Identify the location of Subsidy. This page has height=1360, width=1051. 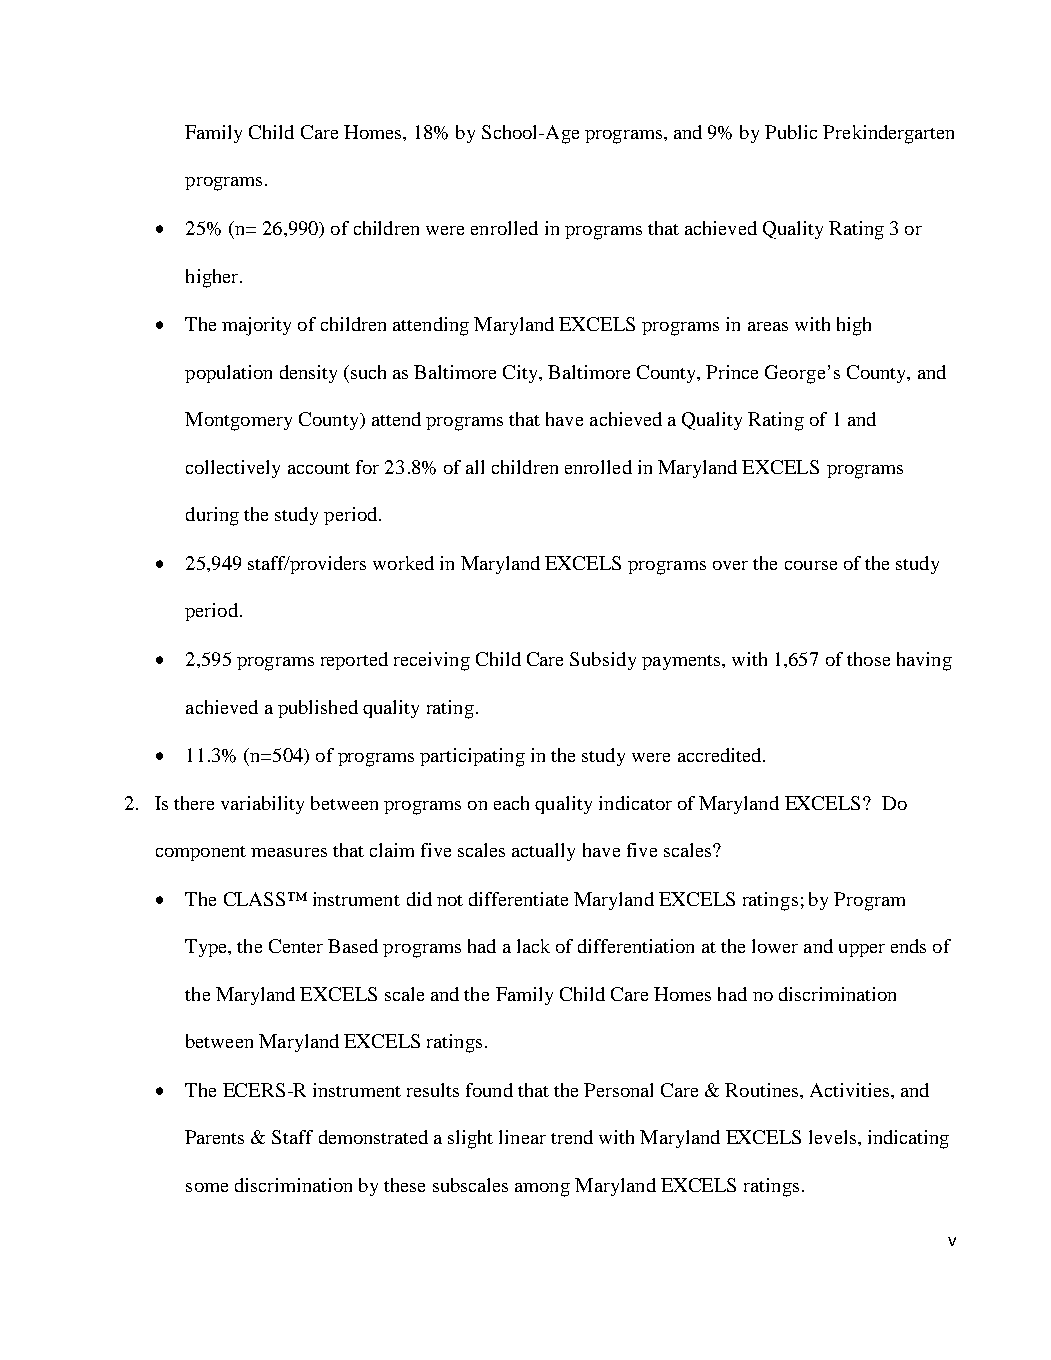
(603, 661).
